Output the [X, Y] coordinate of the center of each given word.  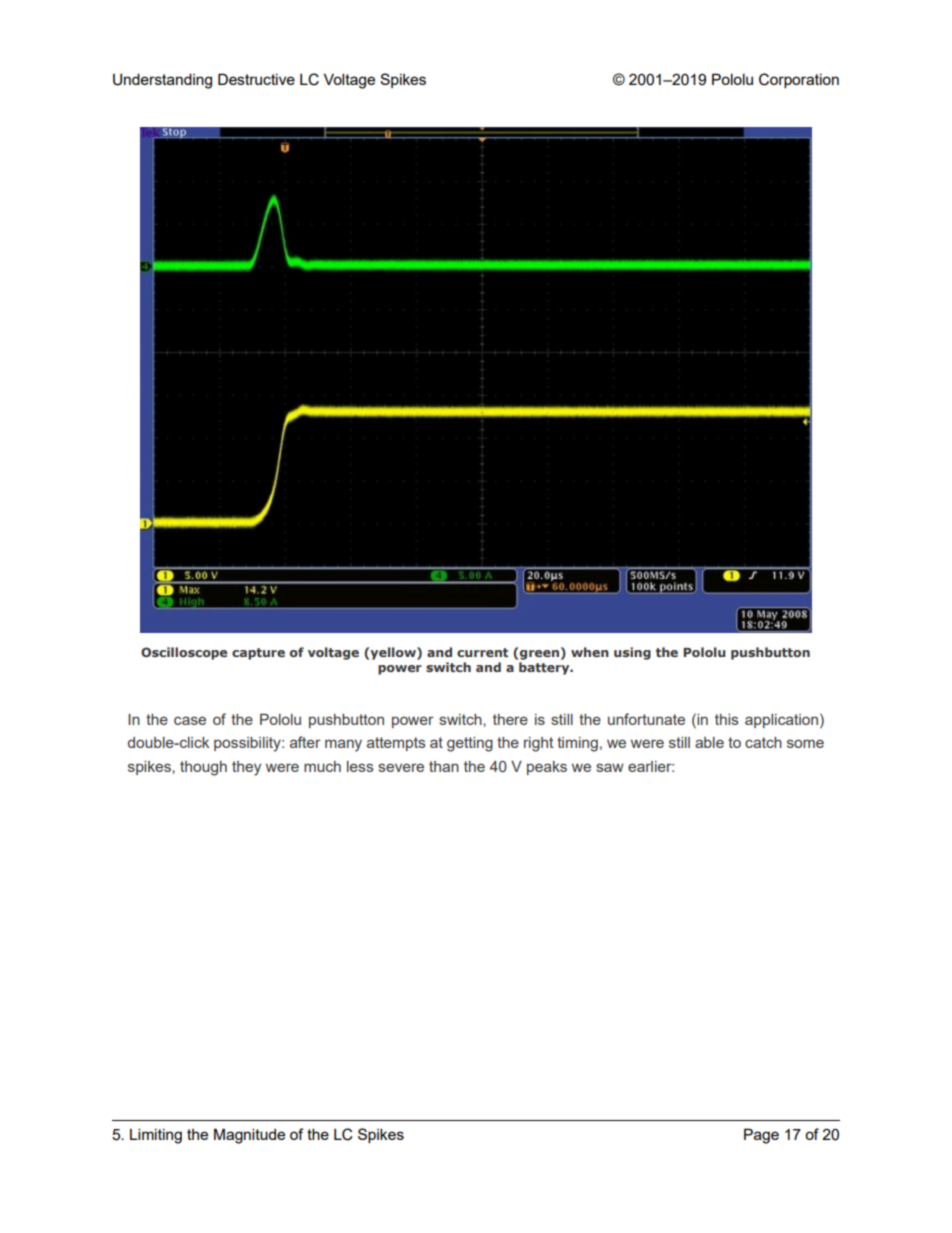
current [482, 652]
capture [258, 654]
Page [761, 1136]
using [632, 653]
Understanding [162, 81]
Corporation [799, 80]
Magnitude [249, 1136]
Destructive [256, 79]
